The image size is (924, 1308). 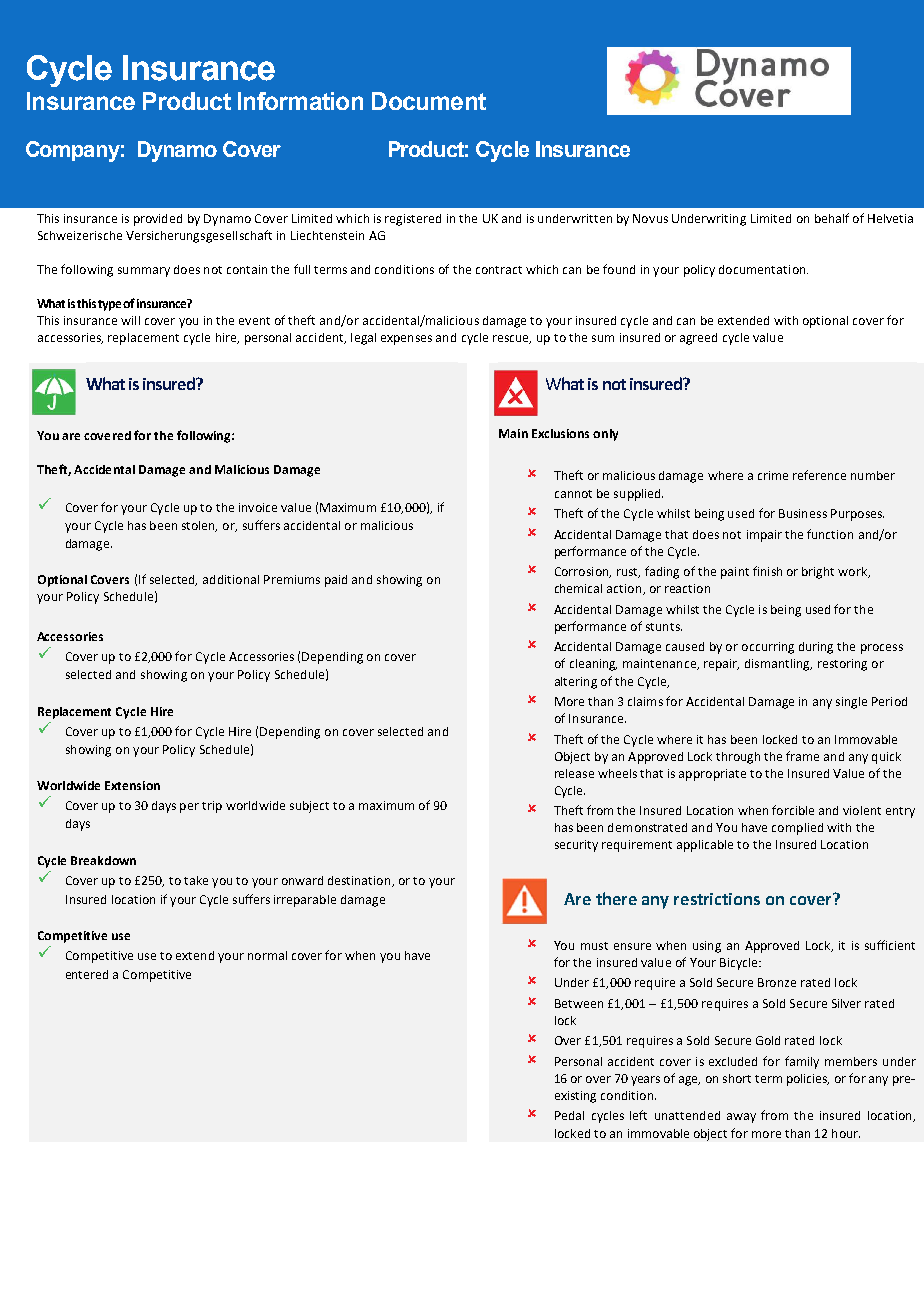 What do you see at coordinates (560, 433) in the document?
I see `Exclusions` at bounding box center [560, 433].
